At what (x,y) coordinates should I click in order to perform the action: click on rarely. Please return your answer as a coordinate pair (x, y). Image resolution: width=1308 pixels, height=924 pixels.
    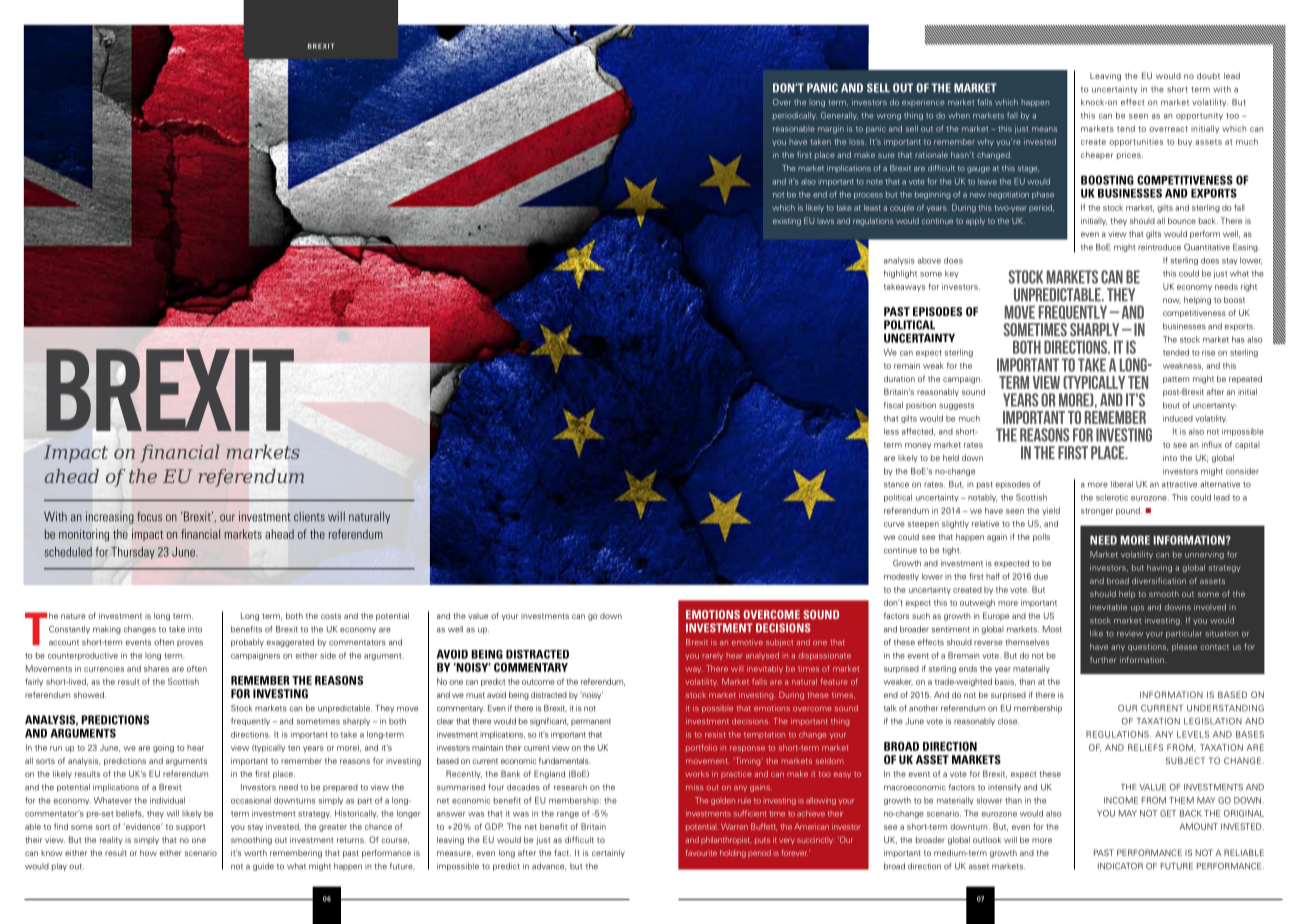
    Looking at the image, I should click on (712, 656).
